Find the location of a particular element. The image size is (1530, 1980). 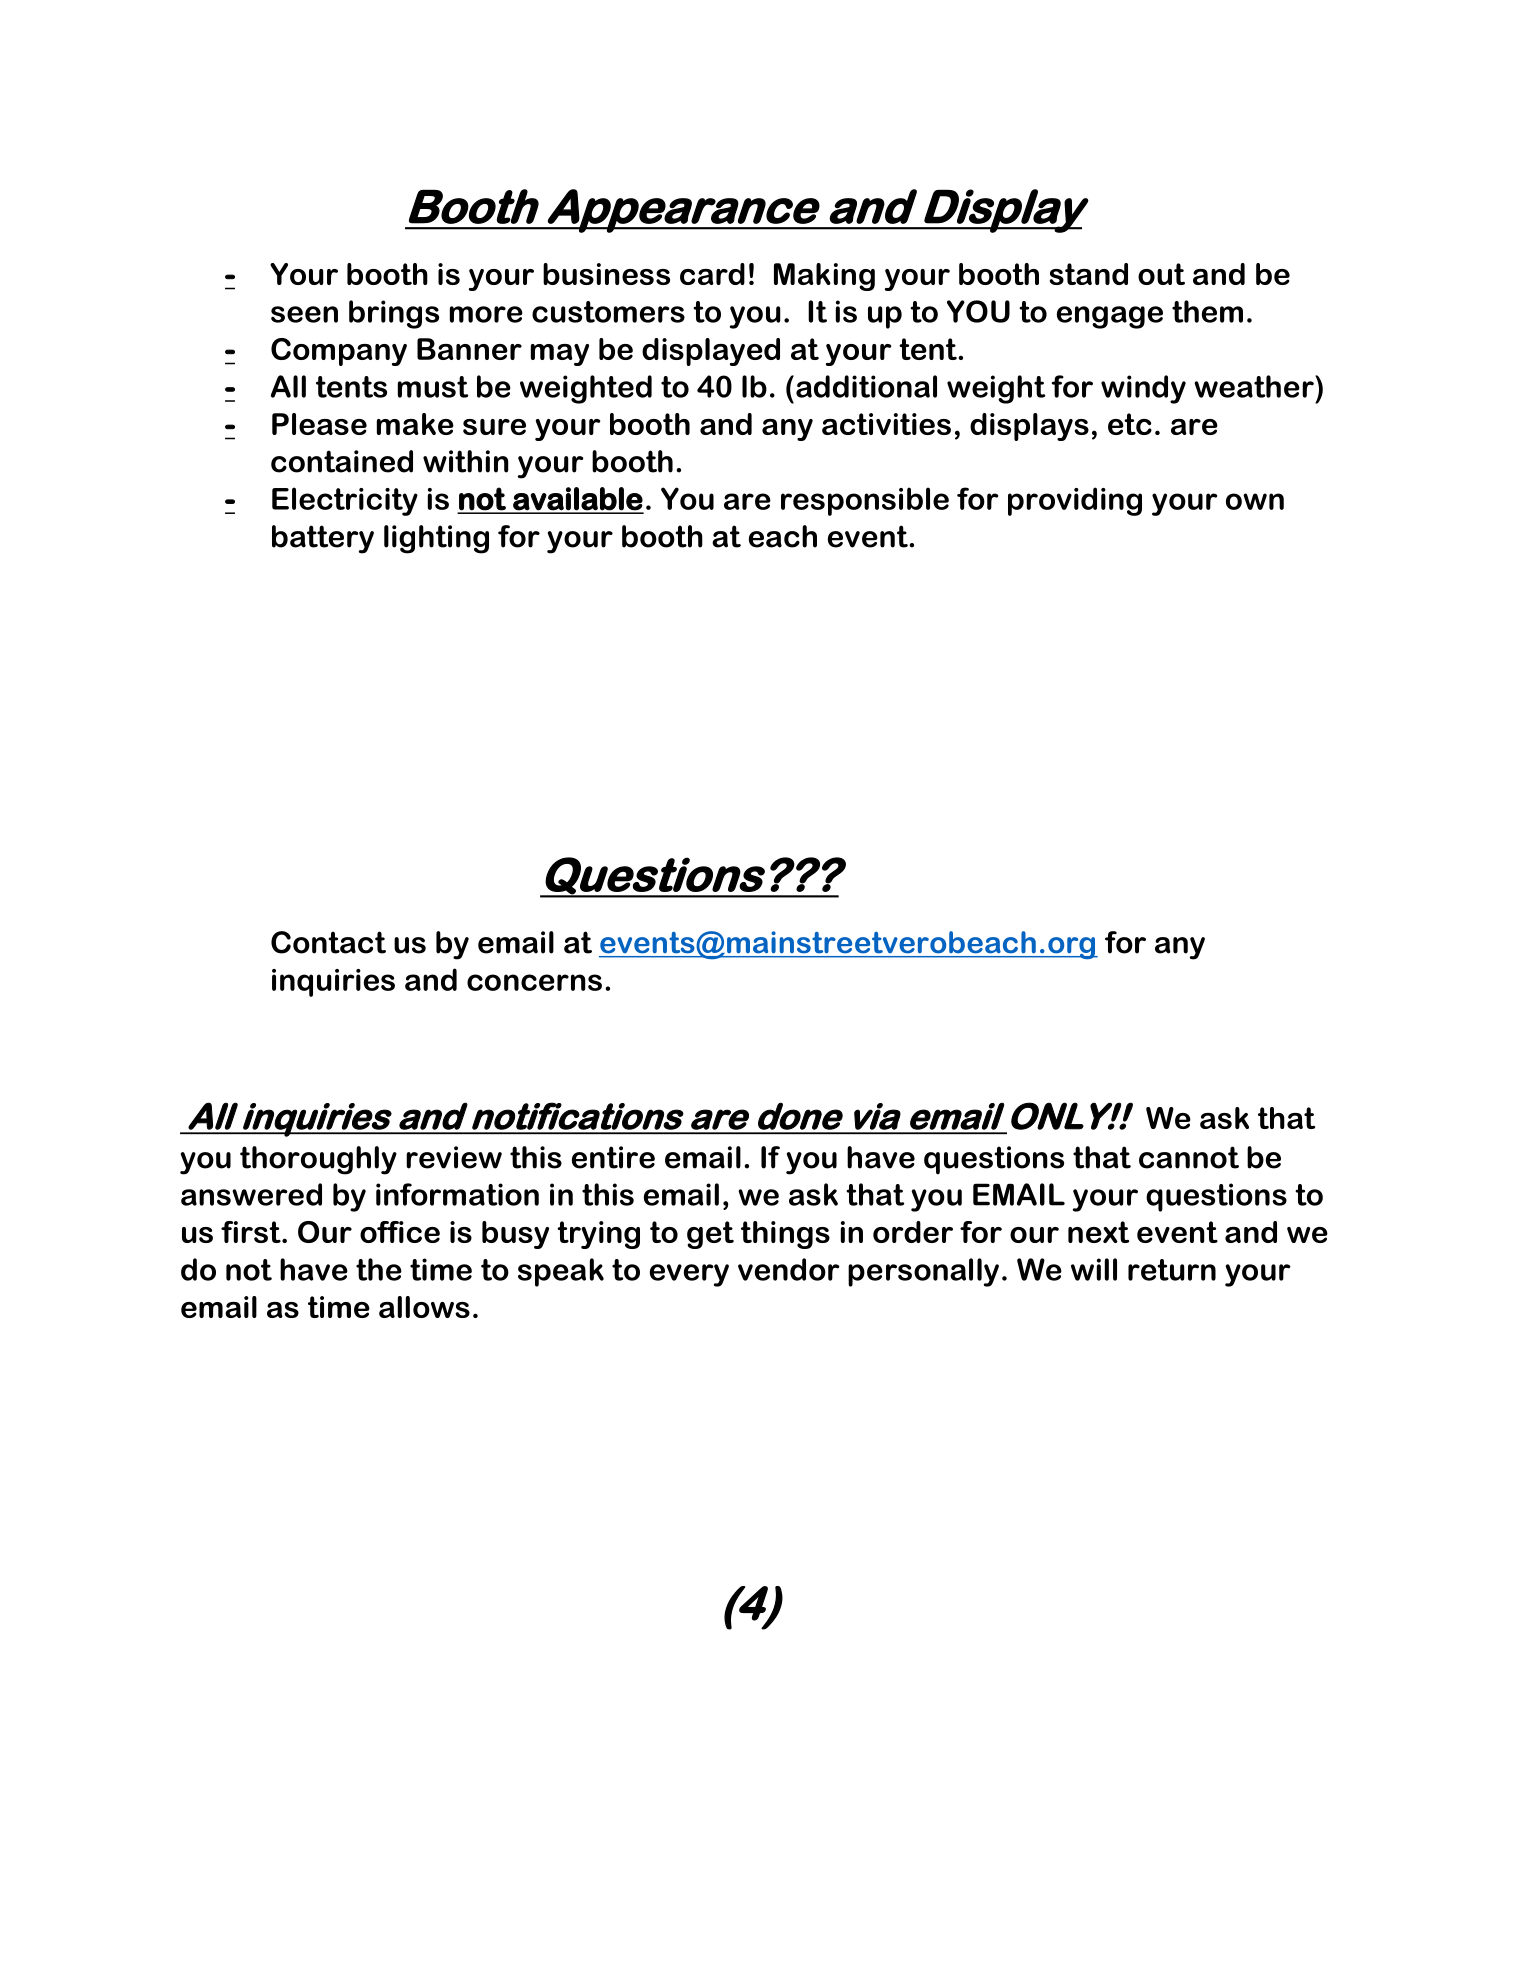

responsible is located at coordinates (865, 501).
